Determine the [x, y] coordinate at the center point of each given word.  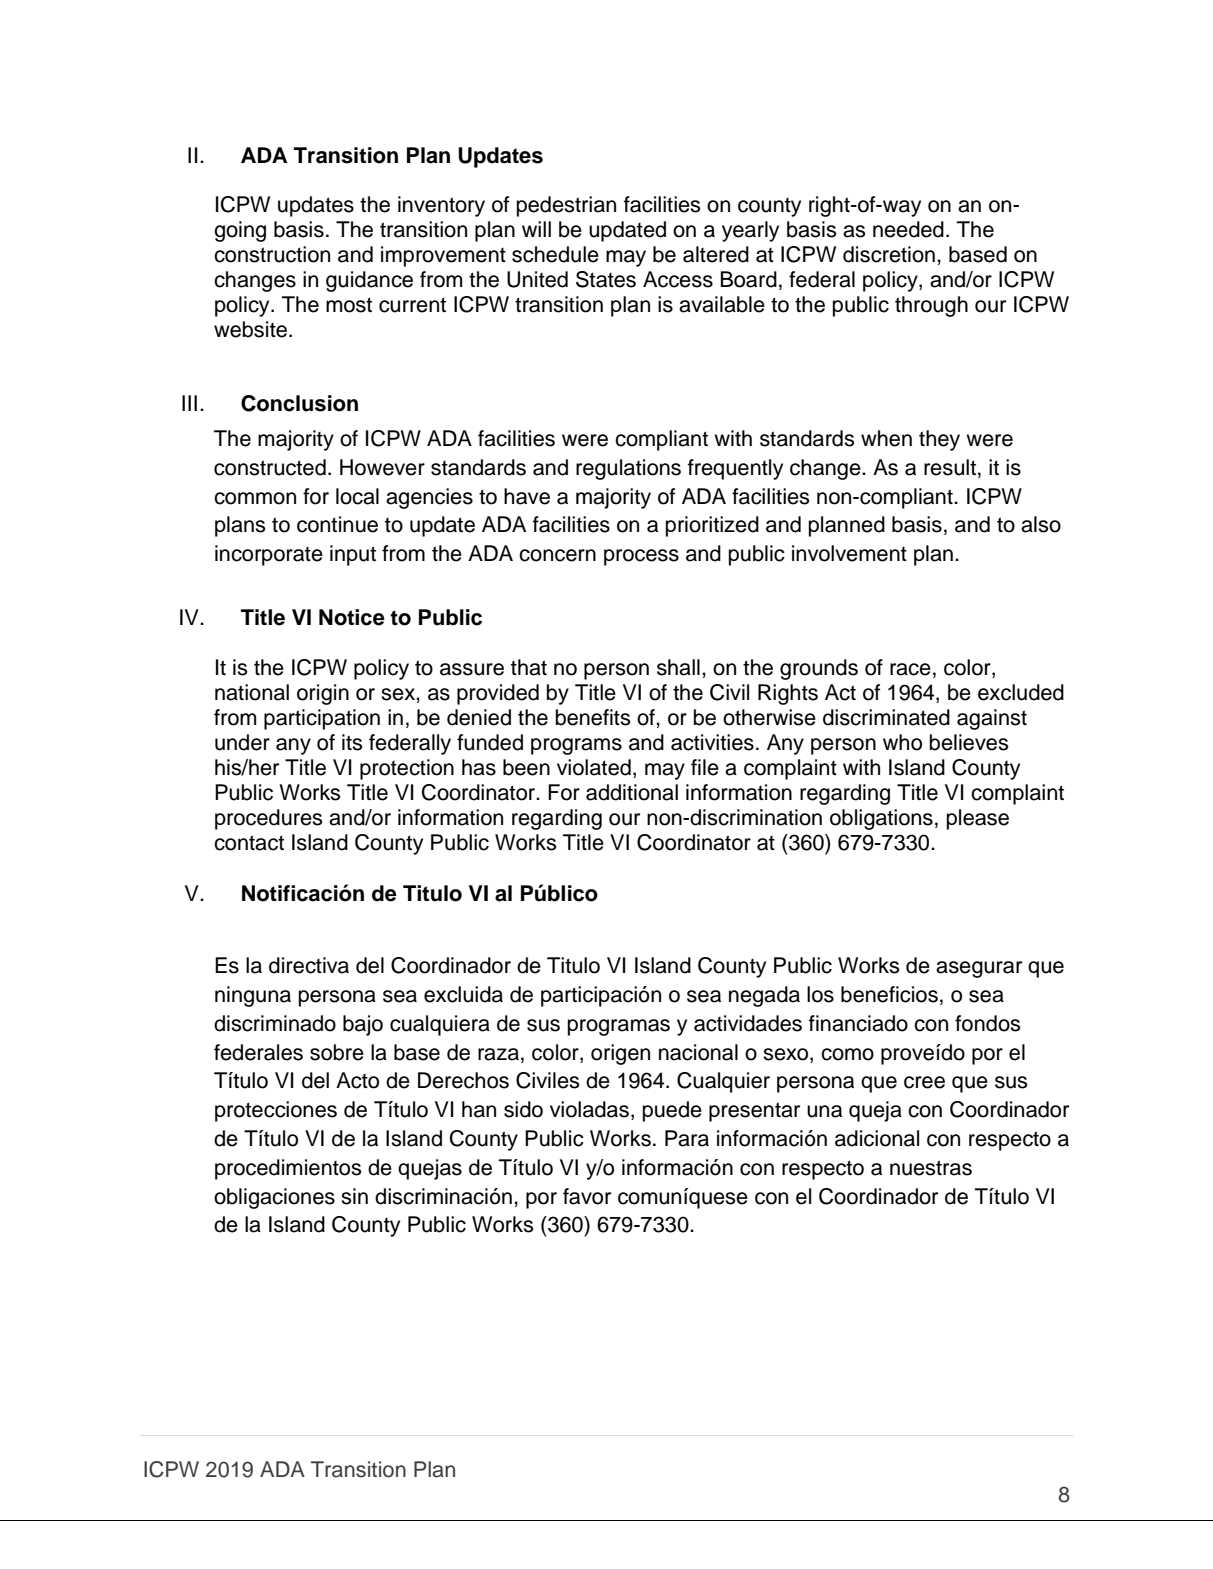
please [978, 819]
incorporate [269, 555]
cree [924, 1082]
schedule [555, 254]
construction [272, 254]
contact [249, 843]
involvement [849, 553]
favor [587, 1196]
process [641, 557]
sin [354, 1196]
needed [908, 229]
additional [632, 792]
